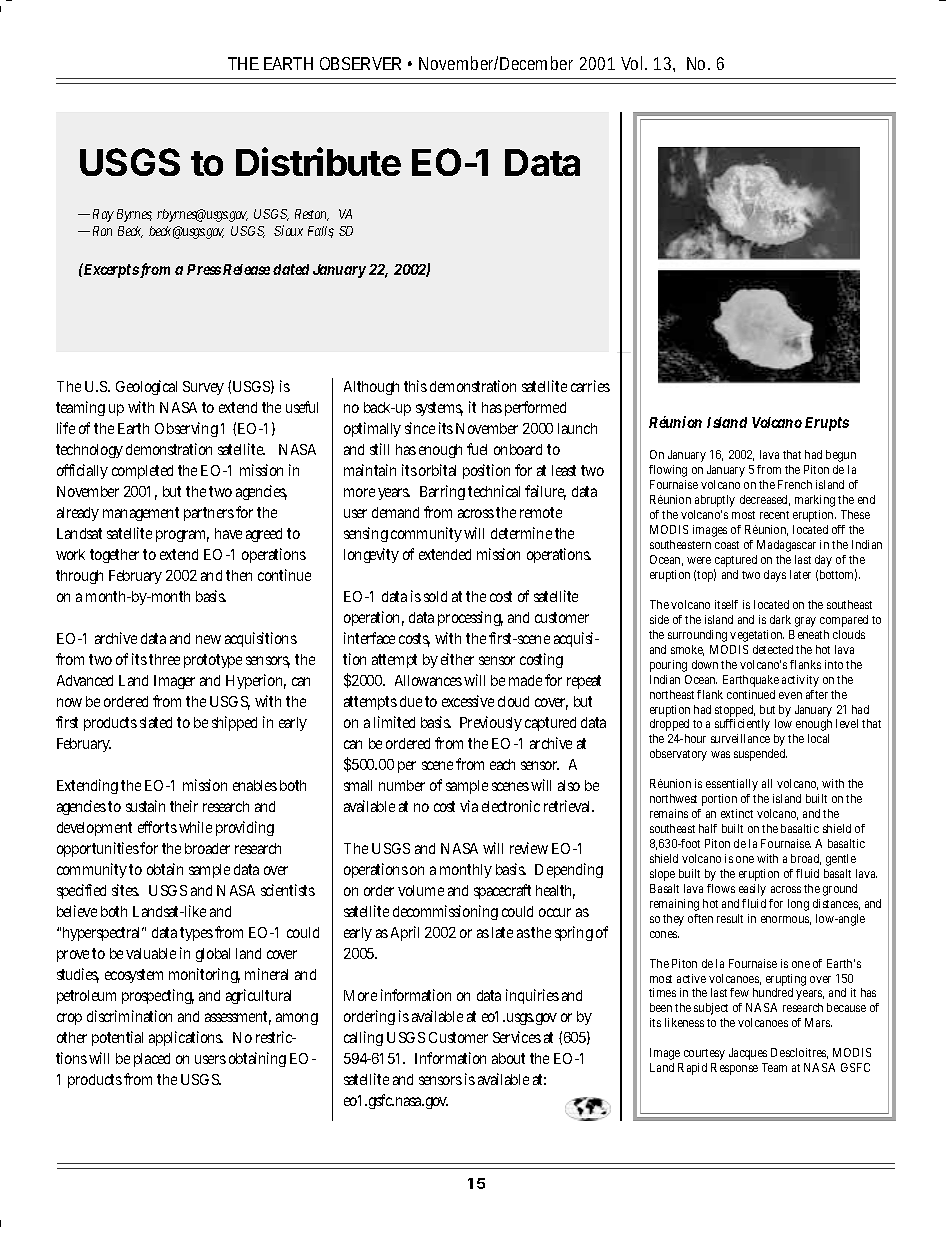 The image size is (952, 1233). Describe the element at coordinates (145, 806) in the screenshot. I see `sustain` at that location.
